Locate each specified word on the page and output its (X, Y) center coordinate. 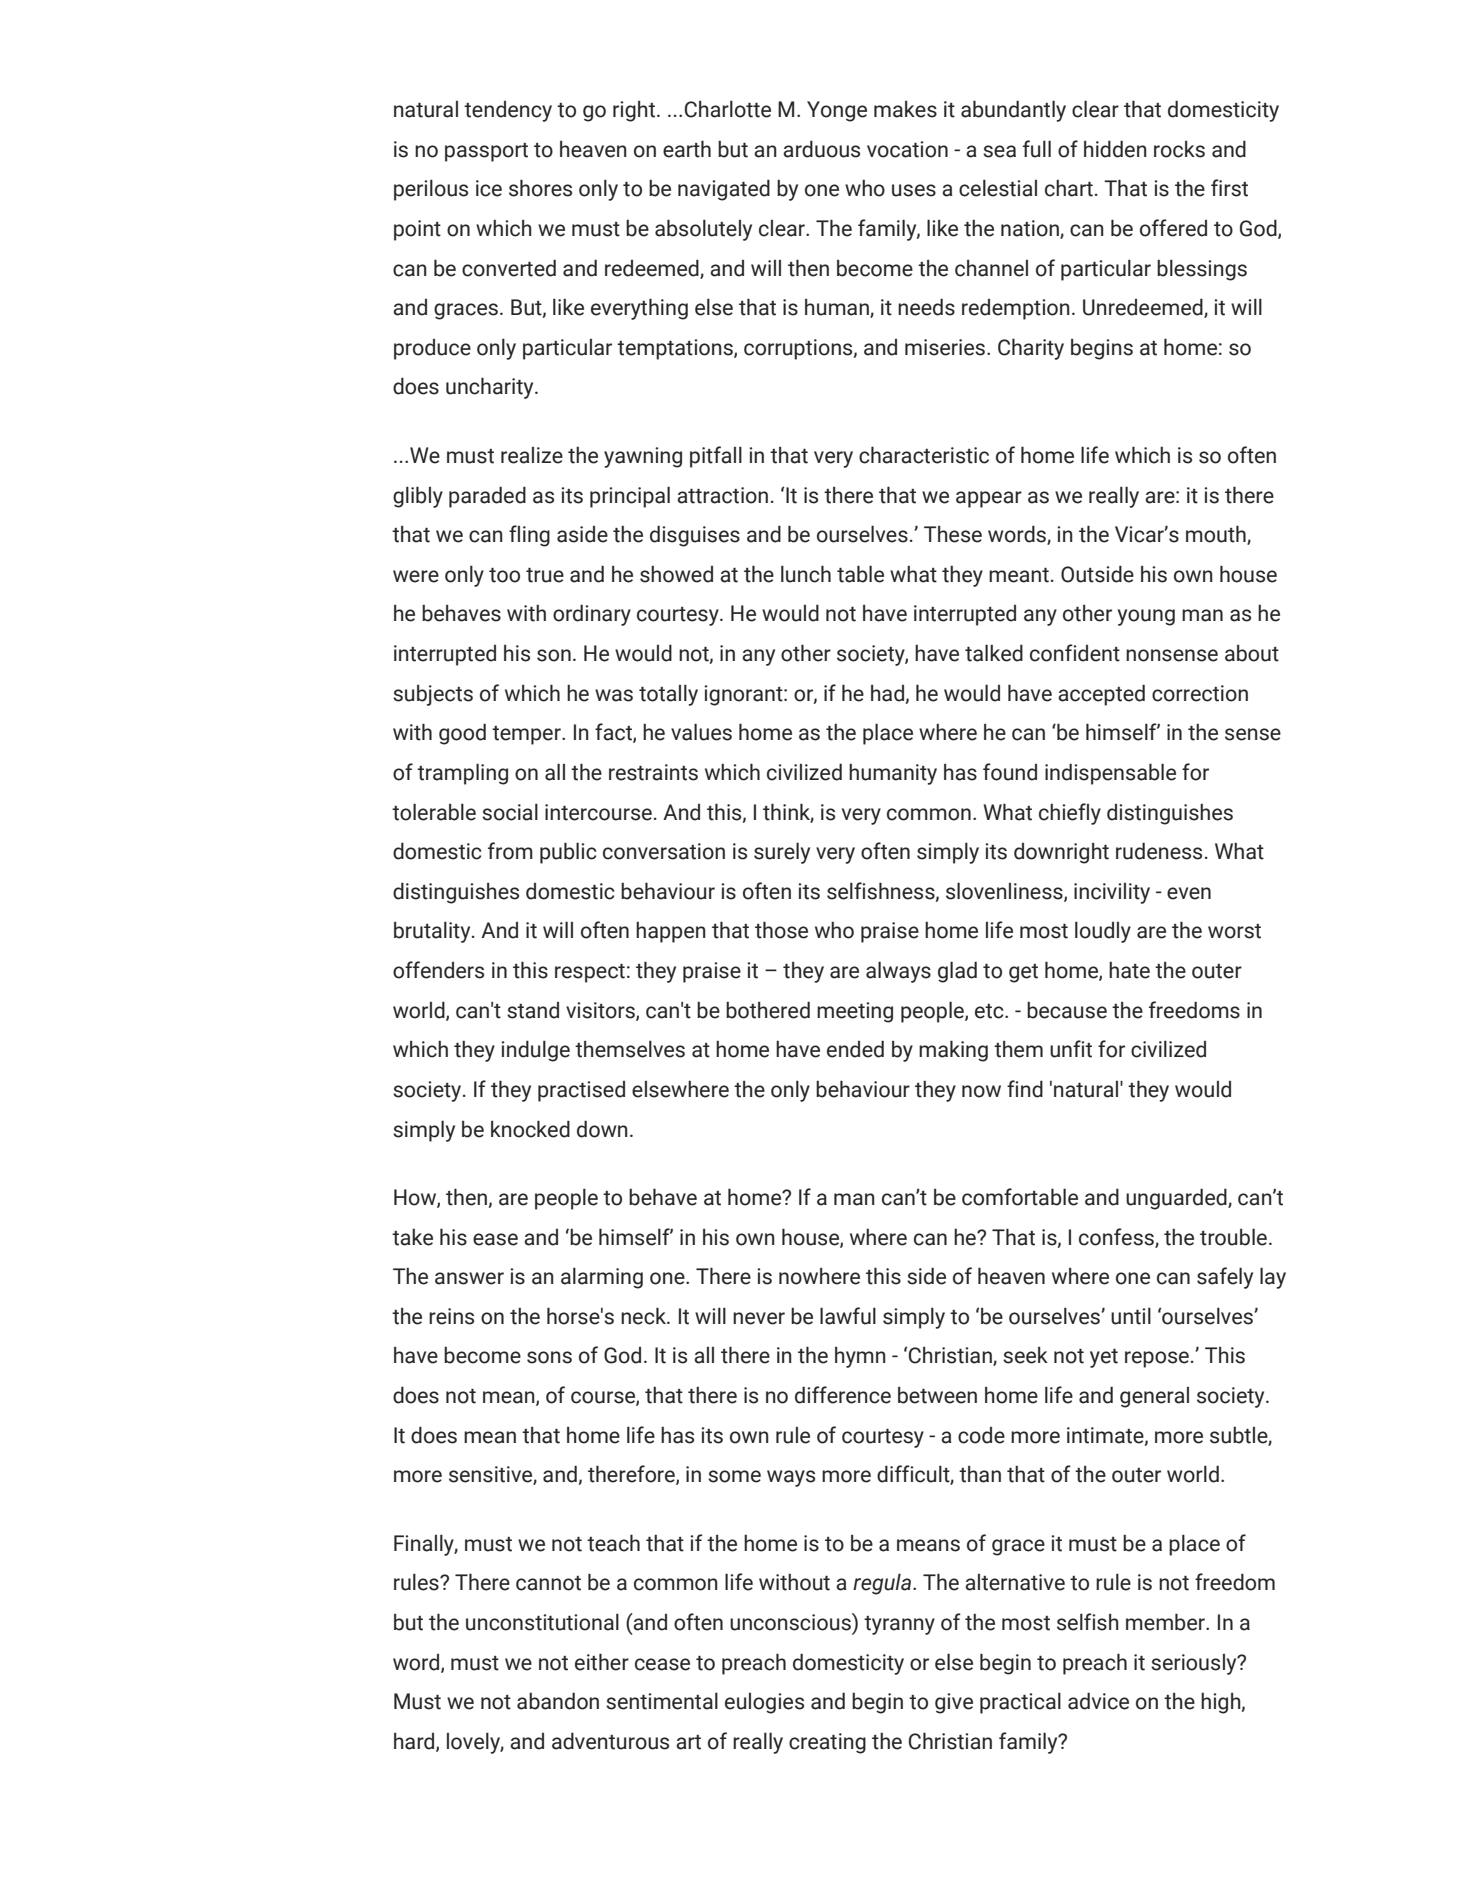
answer (469, 1278)
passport (486, 152)
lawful (848, 1316)
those (781, 930)
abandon (558, 1701)
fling (529, 536)
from (510, 851)
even (1189, 893)
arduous (821, 149)
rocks (1179, 149)
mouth (1217, 535)
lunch (806, 574)
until (1131, 1316)
